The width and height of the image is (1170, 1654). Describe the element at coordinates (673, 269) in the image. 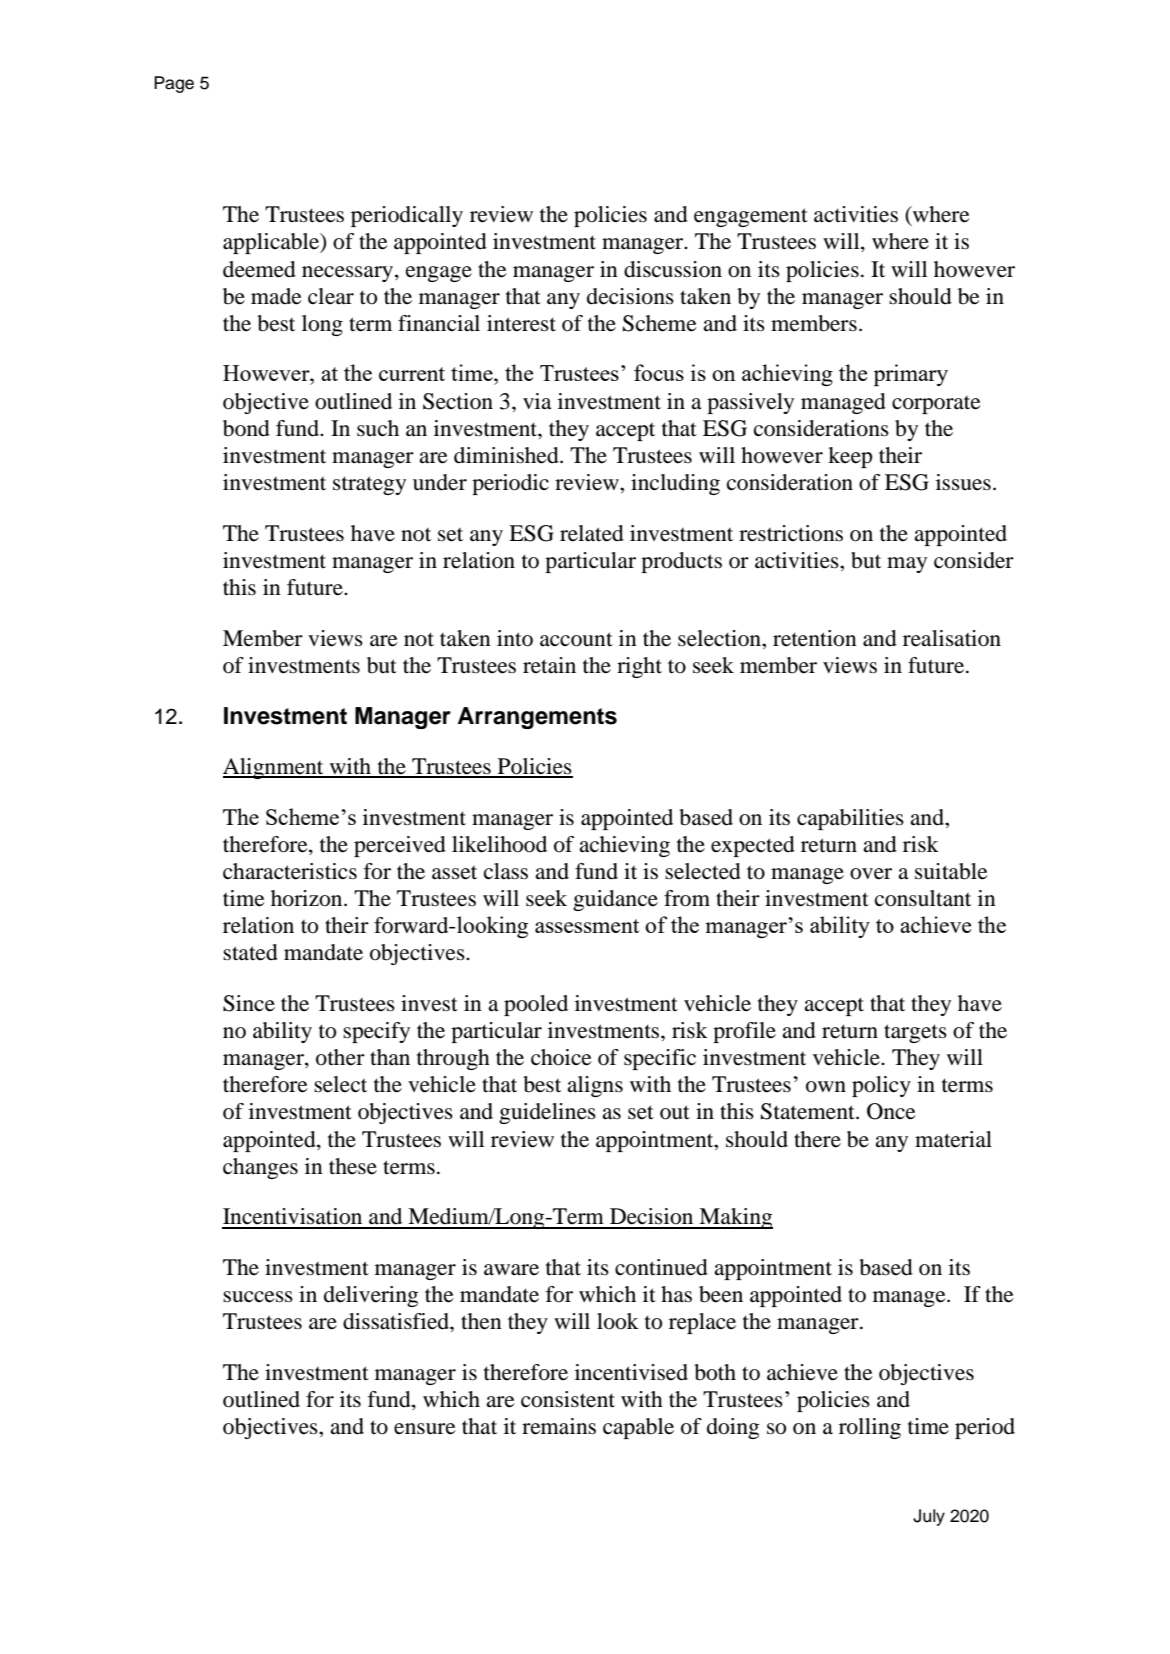

I see `discussion` at that location.
